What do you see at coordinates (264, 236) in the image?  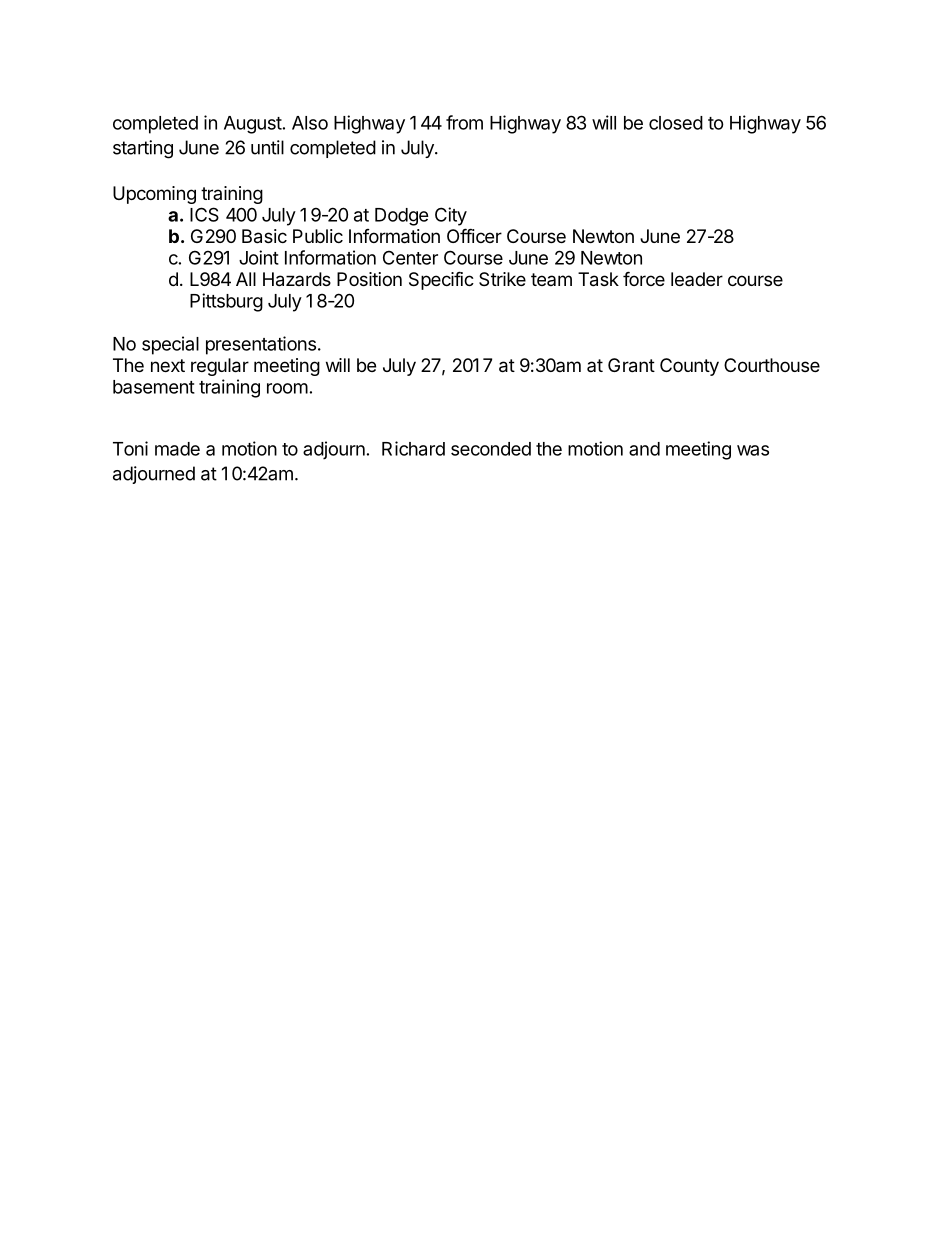 I see `Basic` at bounding box center [264, 236].
